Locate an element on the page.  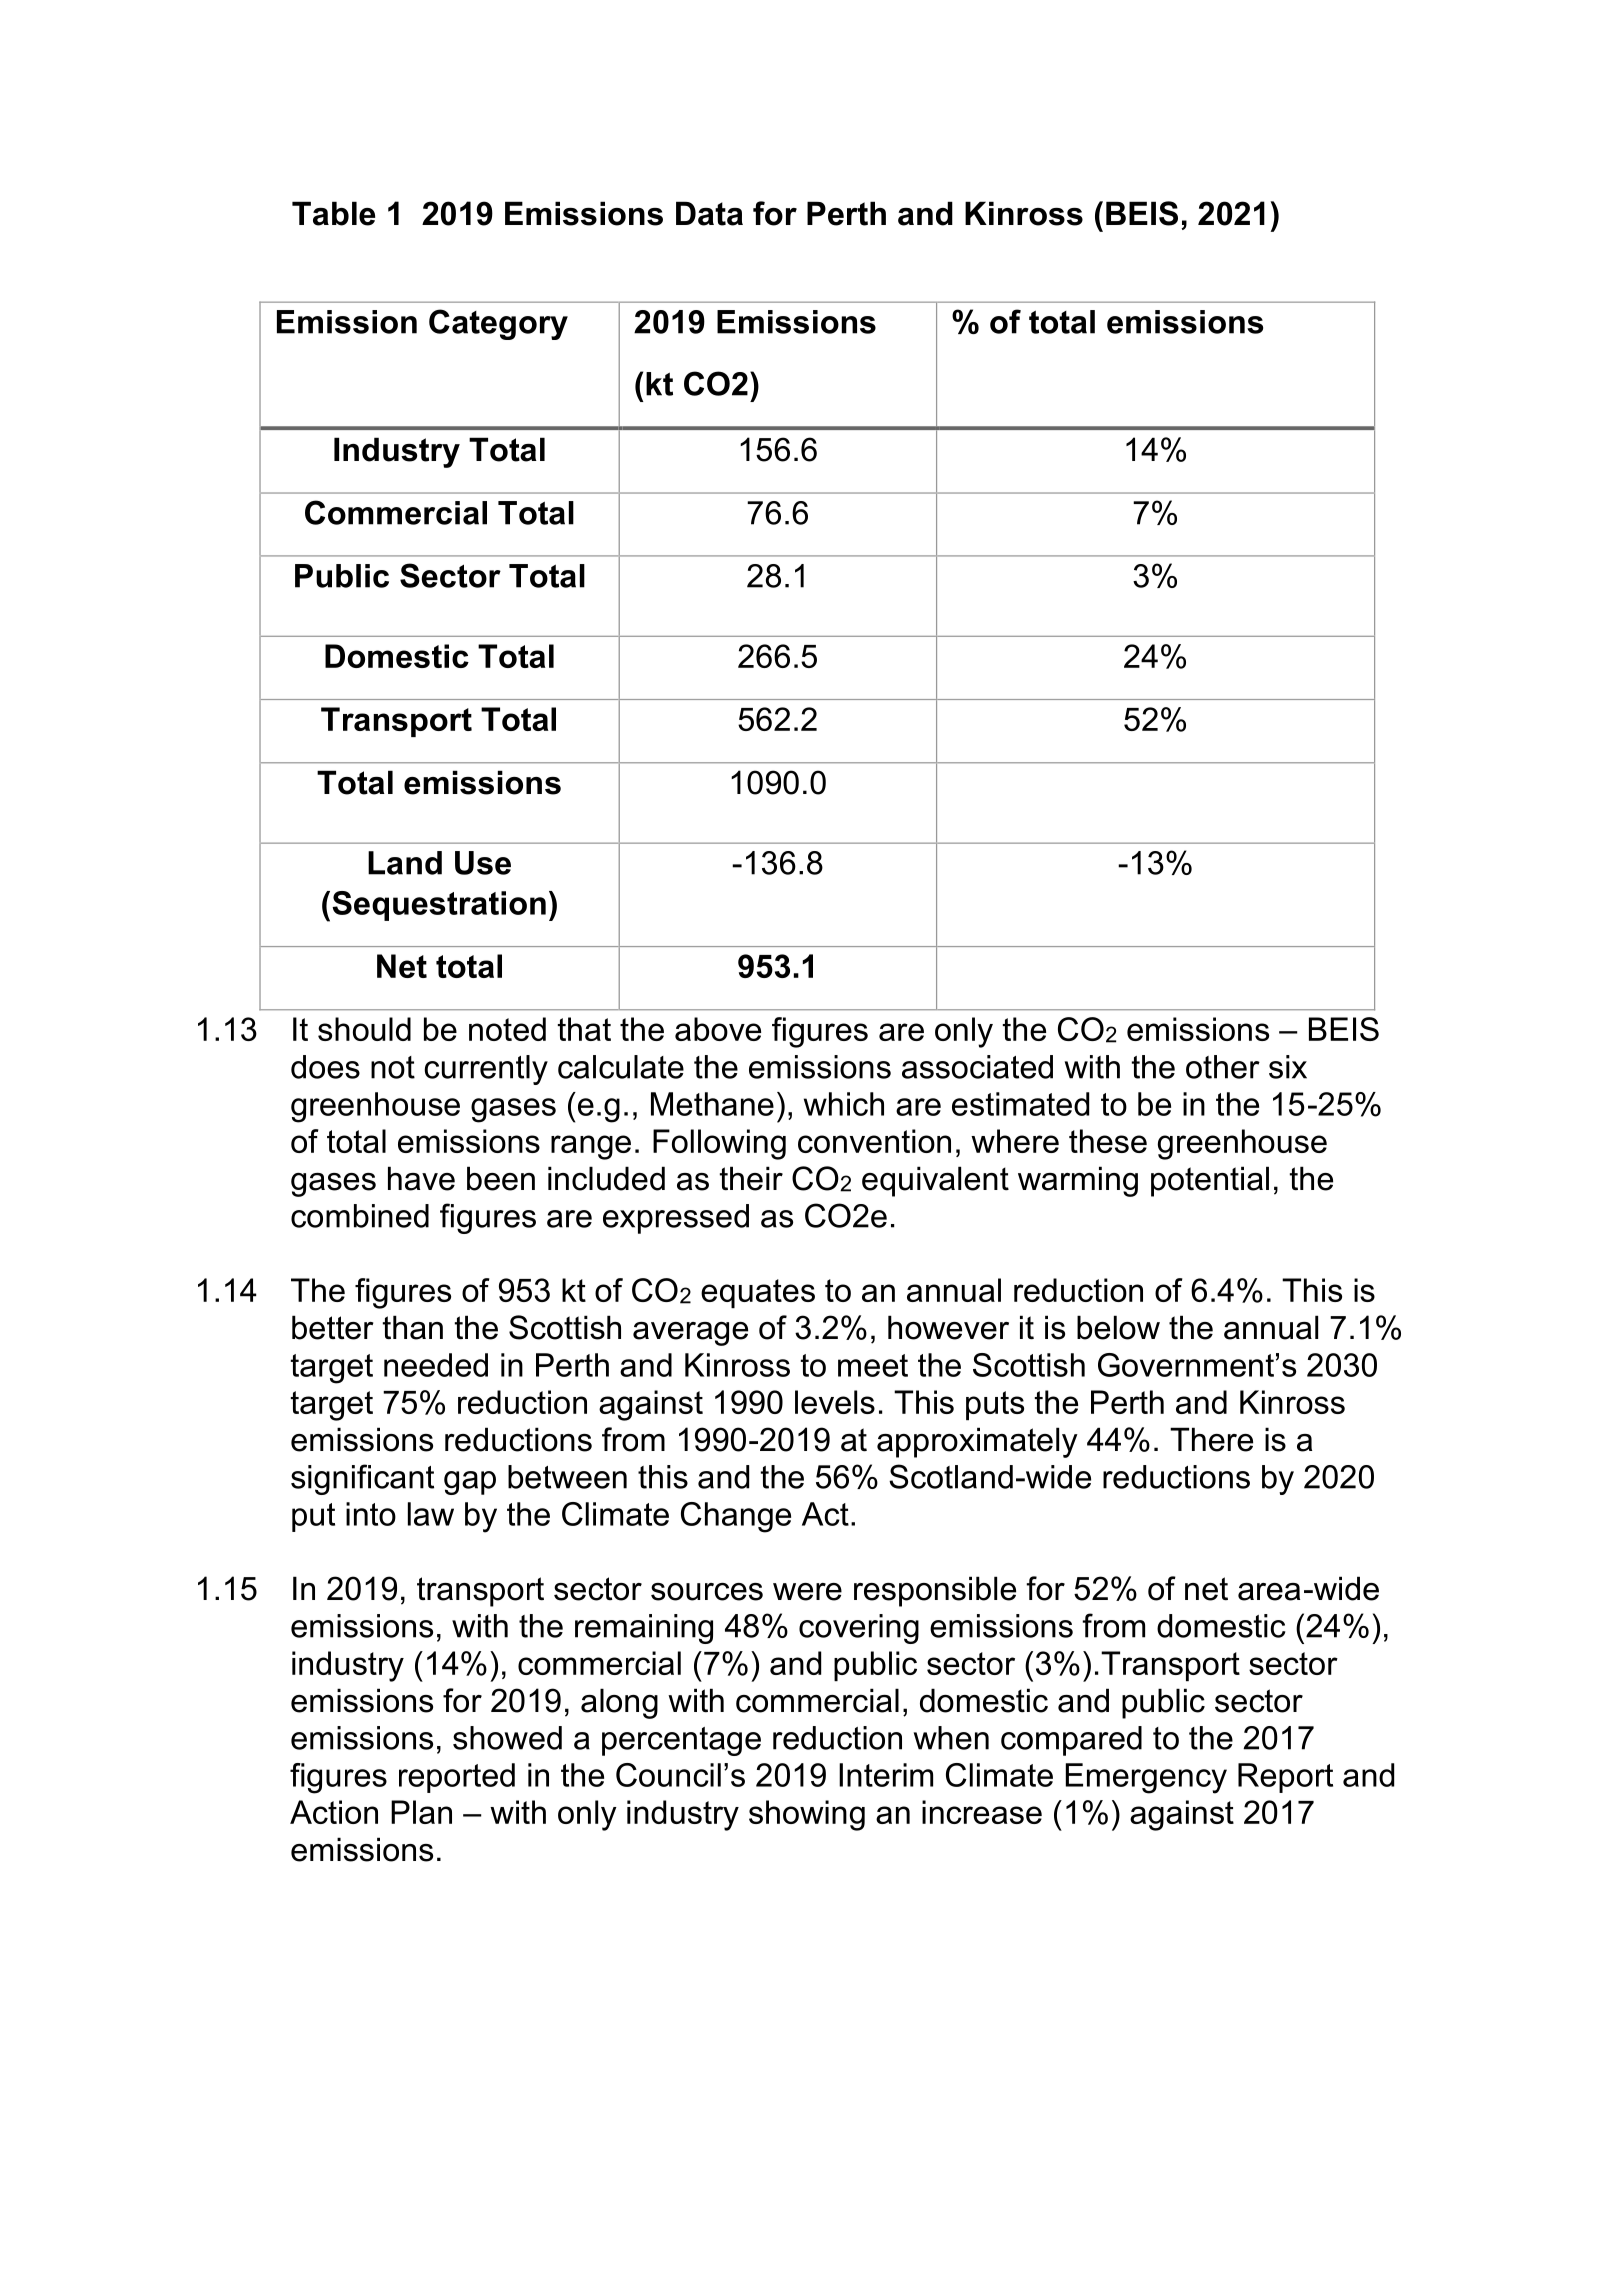
showing is located at coordinates (807, 1815).
